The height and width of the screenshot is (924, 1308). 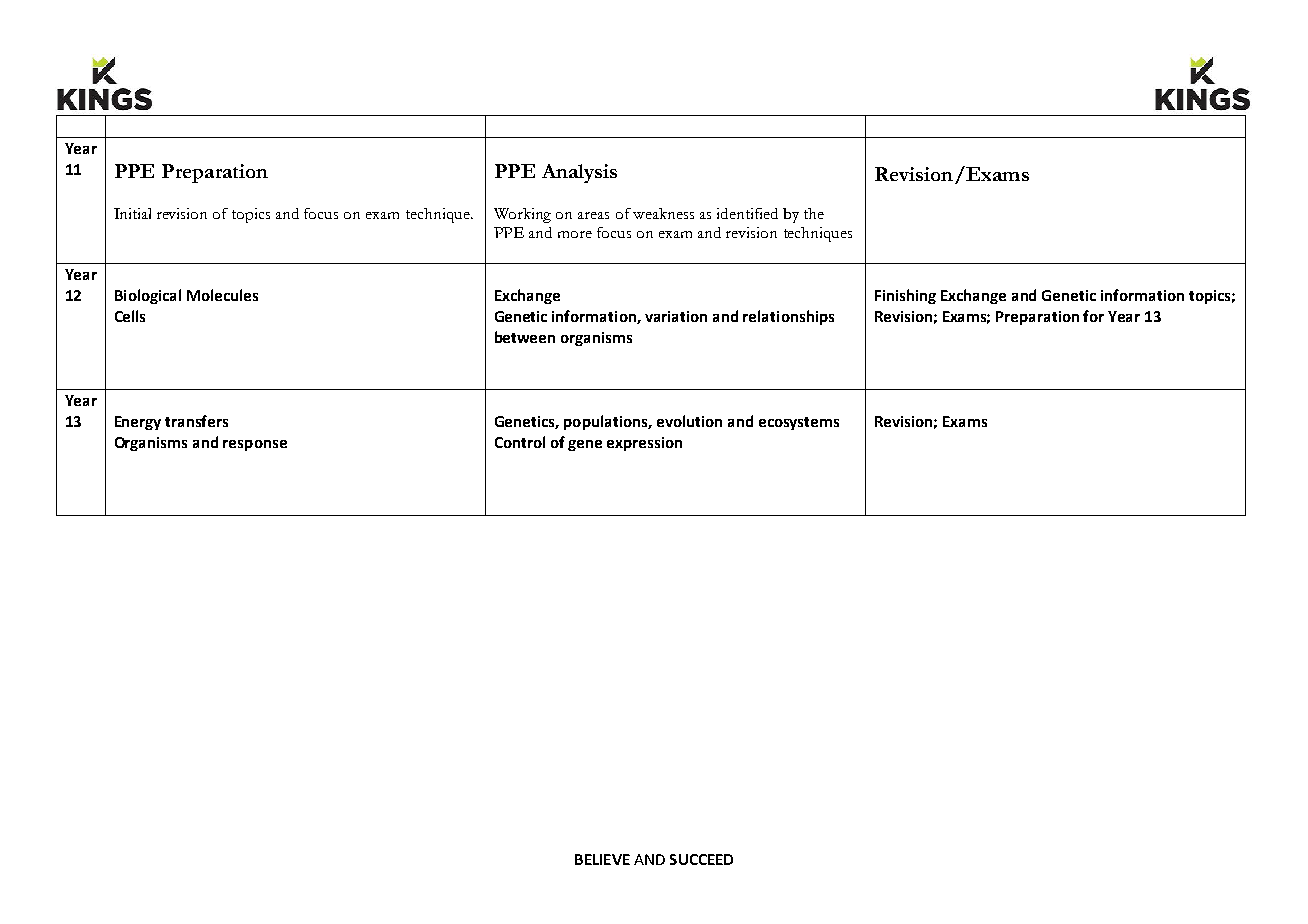 What do you see at coordinates (132, 213) in the screenshot?
I see `Initial` at bounding box center [132, 213].
